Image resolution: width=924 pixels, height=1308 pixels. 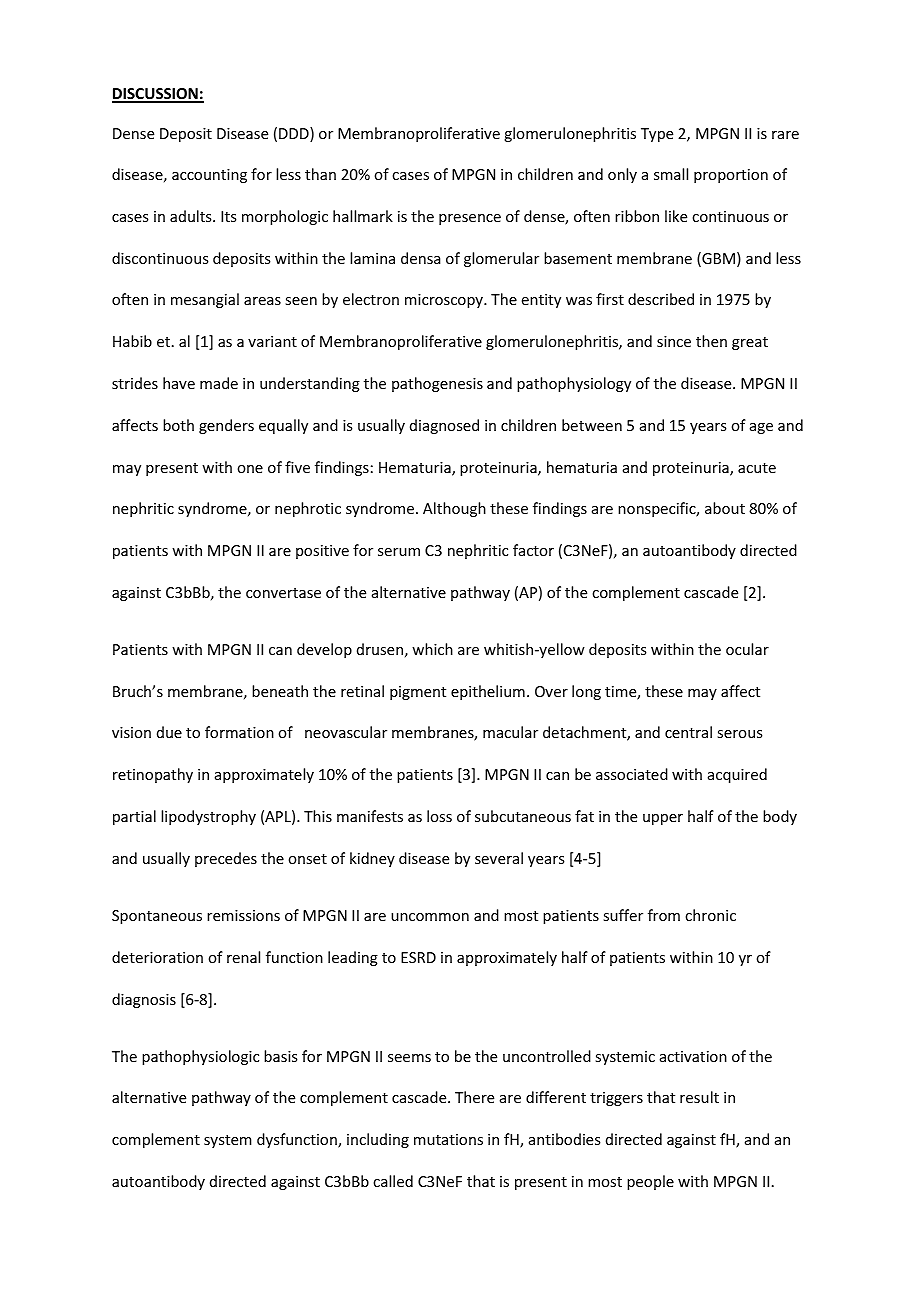 I want to click on uncommon, so click(x=430, y=917).
